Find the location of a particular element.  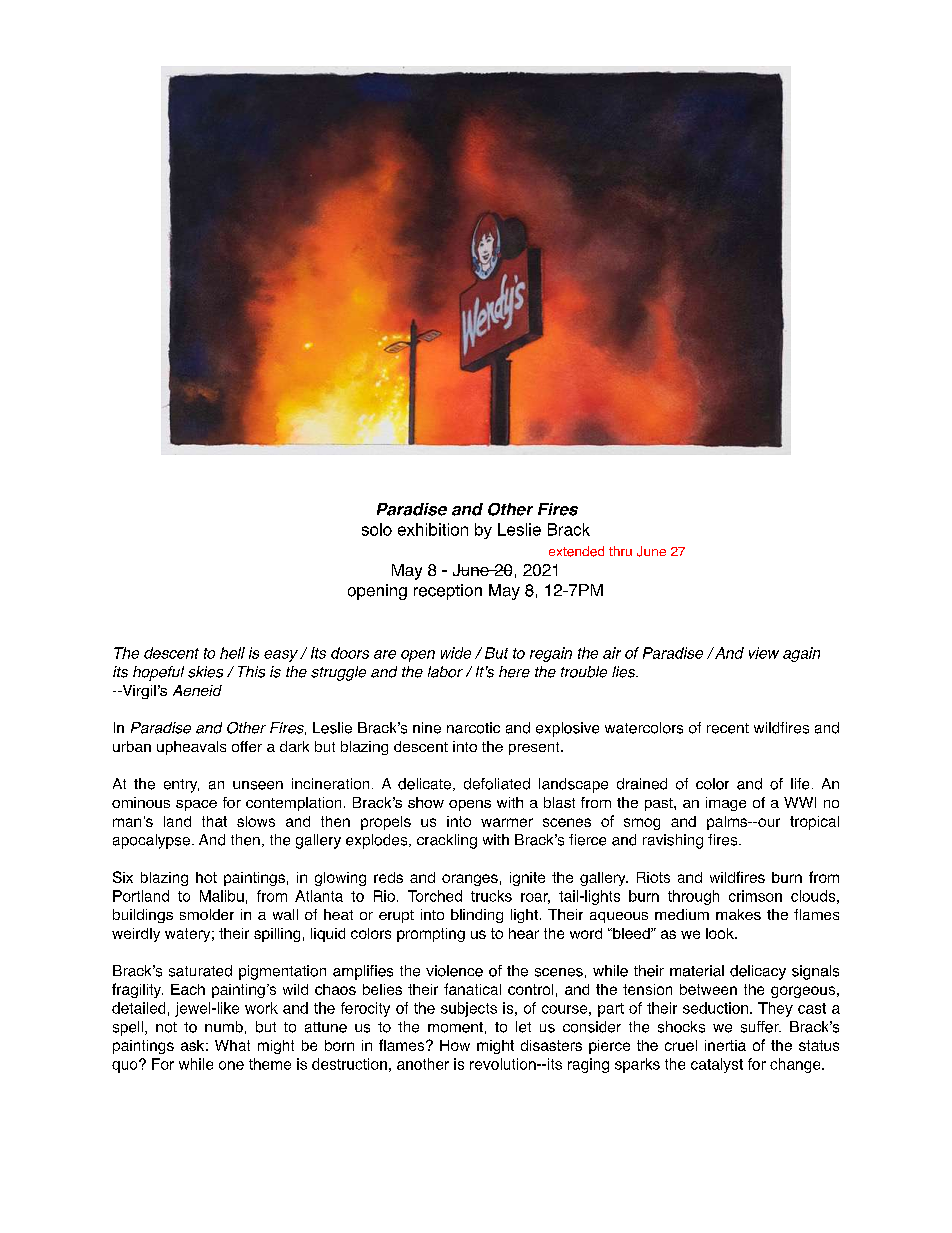

view is located at coordinates (764, 653).
